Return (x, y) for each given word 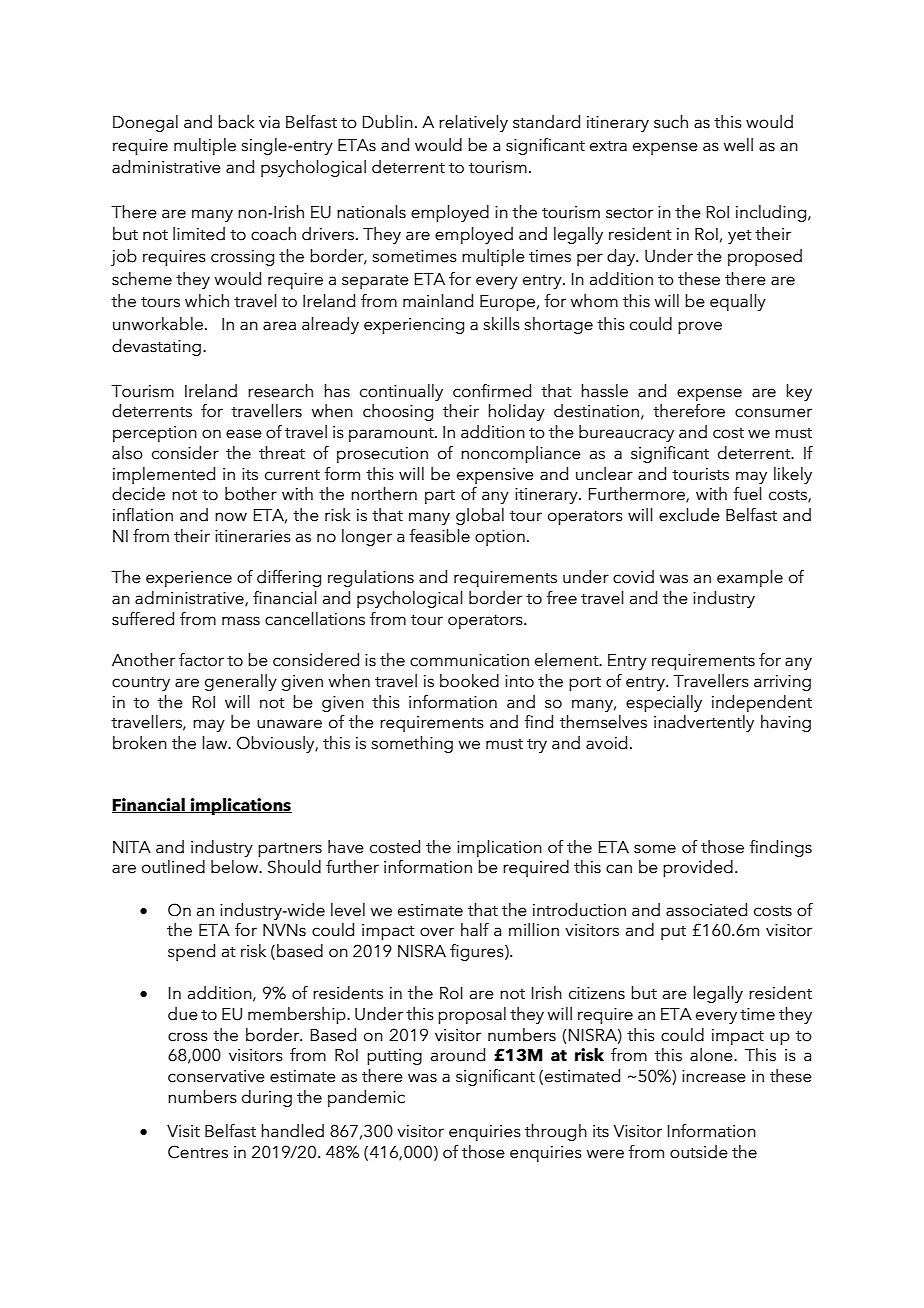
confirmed (492, 391)
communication (469, 660)
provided (698, 868)
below (235, 867)
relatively (473, 123)
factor (201, 660)
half (475, 930)
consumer (773, 413)
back (236, 122)
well (738, 145)
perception (155, 434)
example (750, 578)
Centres (198, 1152)
